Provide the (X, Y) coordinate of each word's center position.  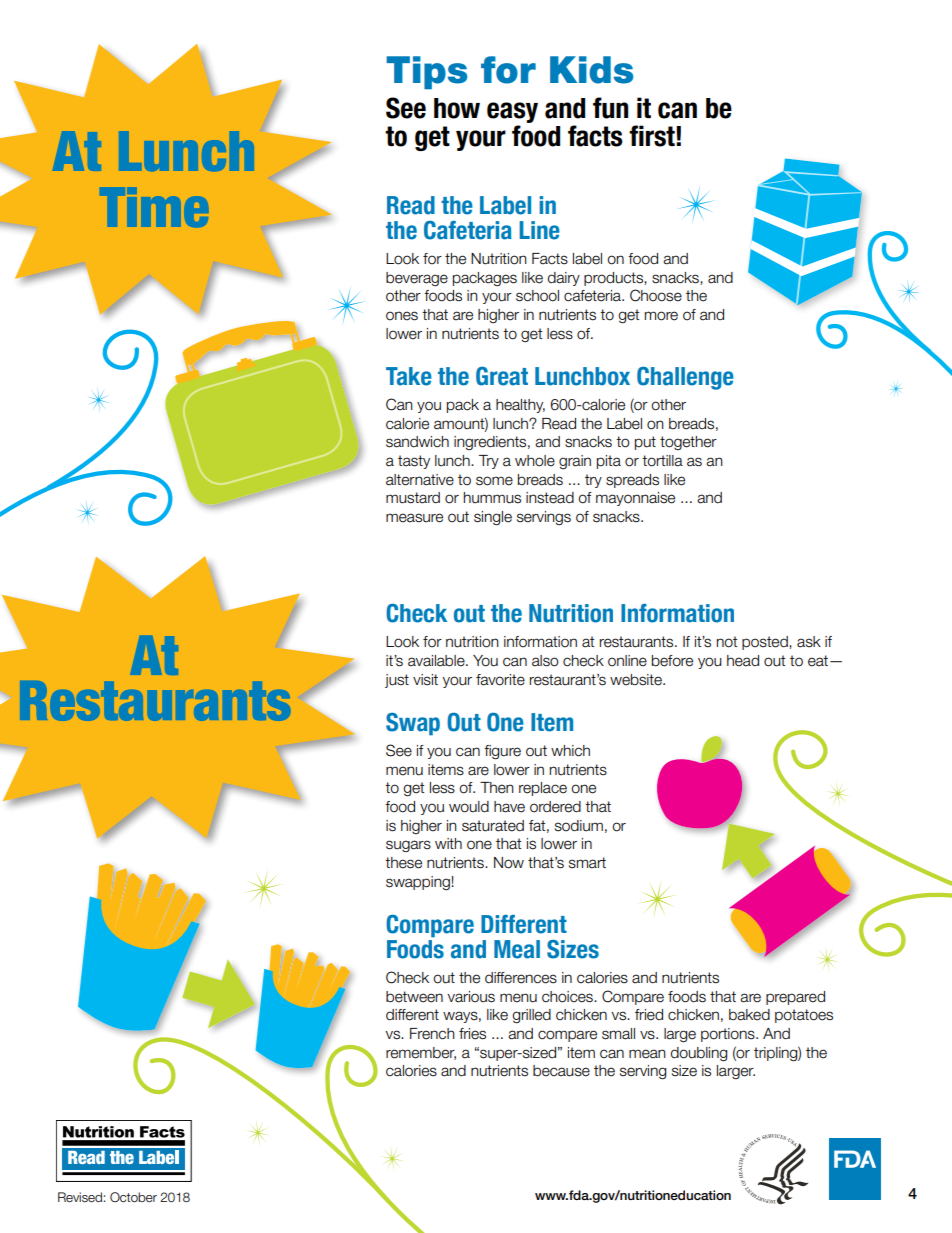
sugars (408, 846)
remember (421, 1053)
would (469, 807)
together (688, 443)
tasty (414, 462)
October (133, 1197)
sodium (579, 826)
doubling (699, 1054)
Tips (426, 72)
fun (610, 108)
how (457, 108)
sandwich (417, 442)
